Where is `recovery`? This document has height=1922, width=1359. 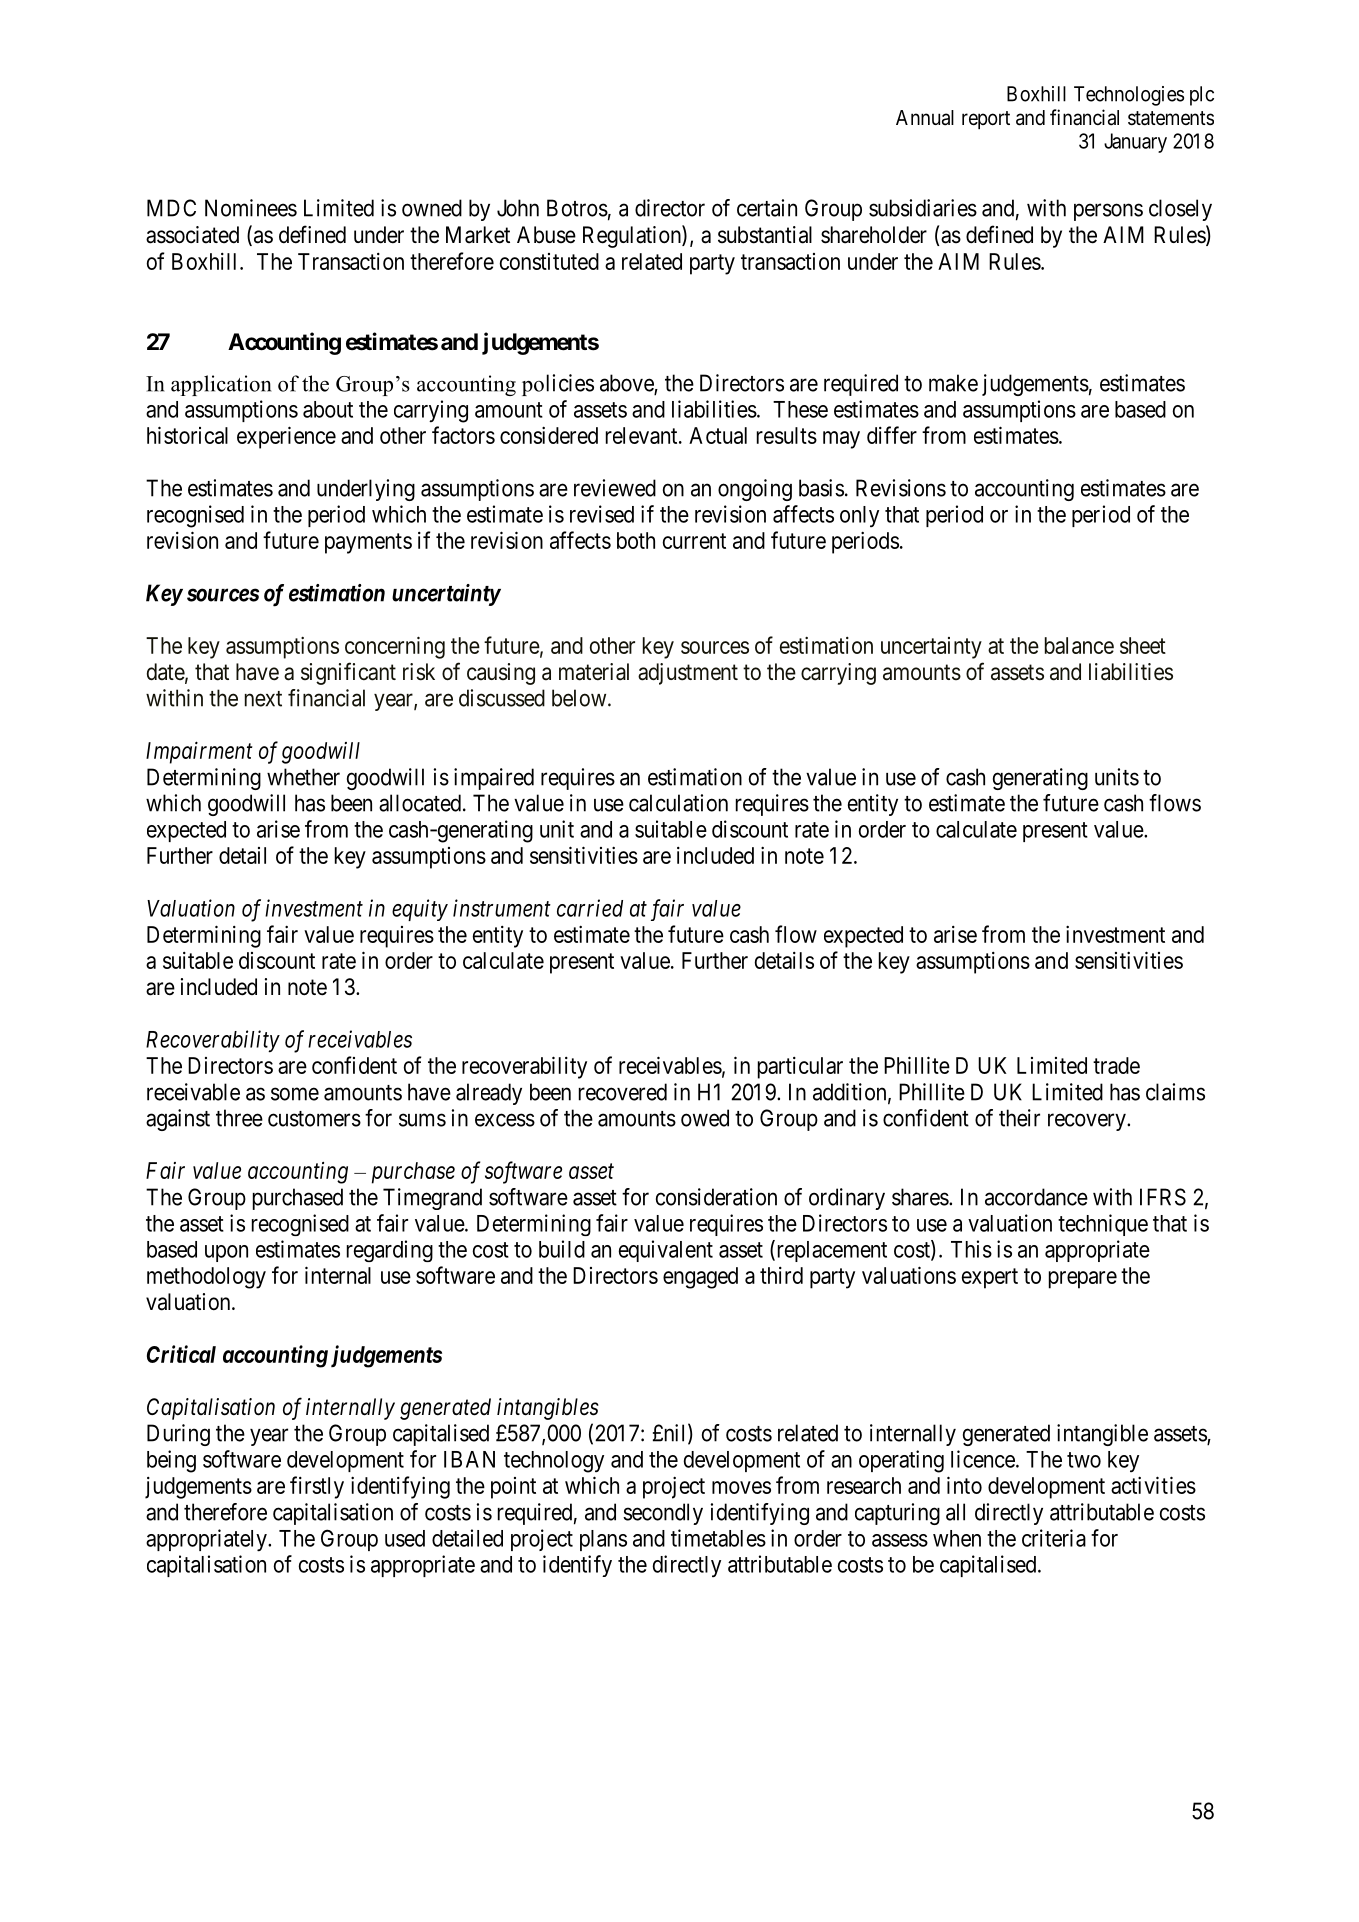
recovery is located at coordinates (1088, 1122).
